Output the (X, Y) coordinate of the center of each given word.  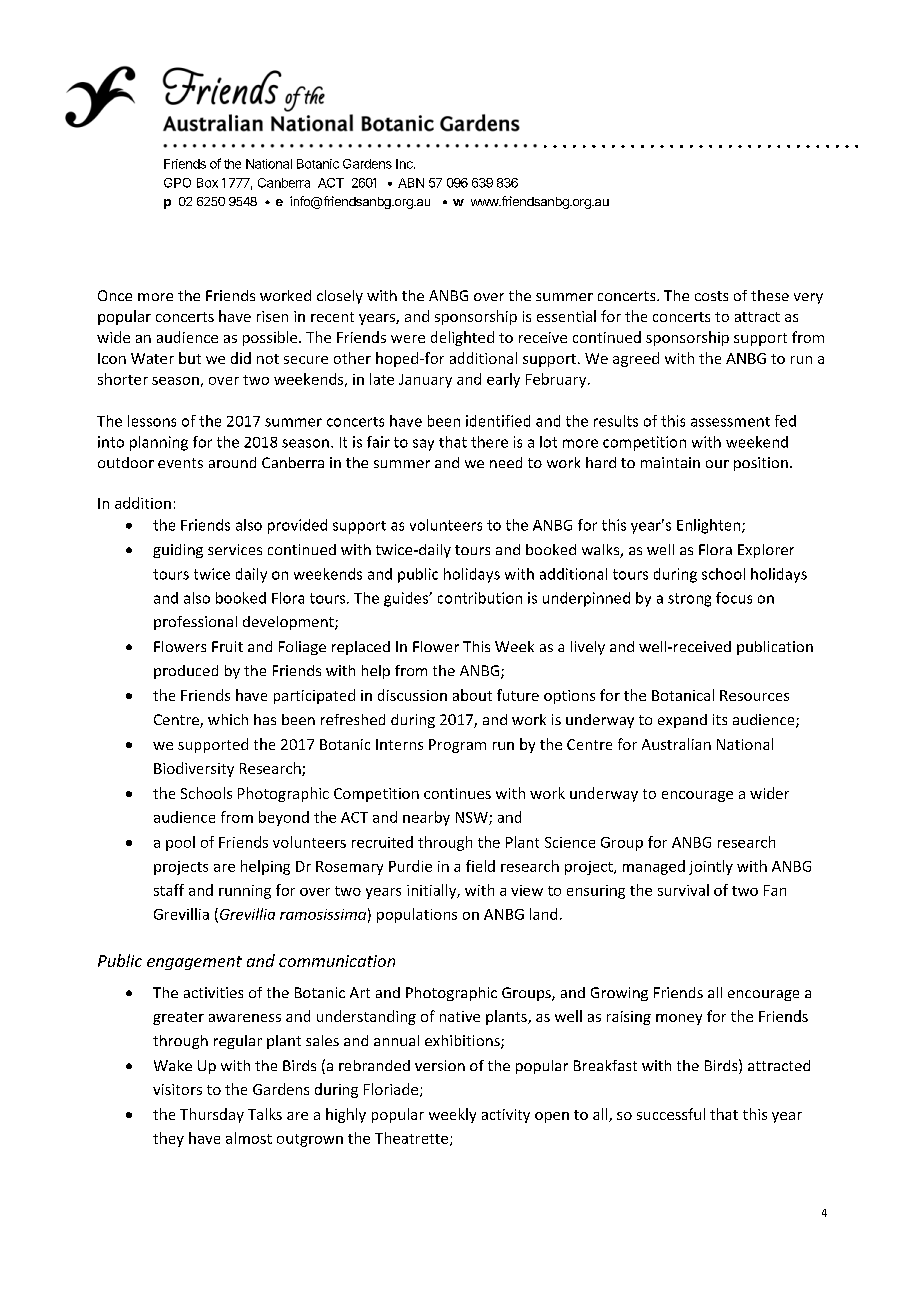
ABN (411, 183)
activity (506, 1116)
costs (711, 296)
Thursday (212, 1115)
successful (671, 1114)
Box (207, 183)
